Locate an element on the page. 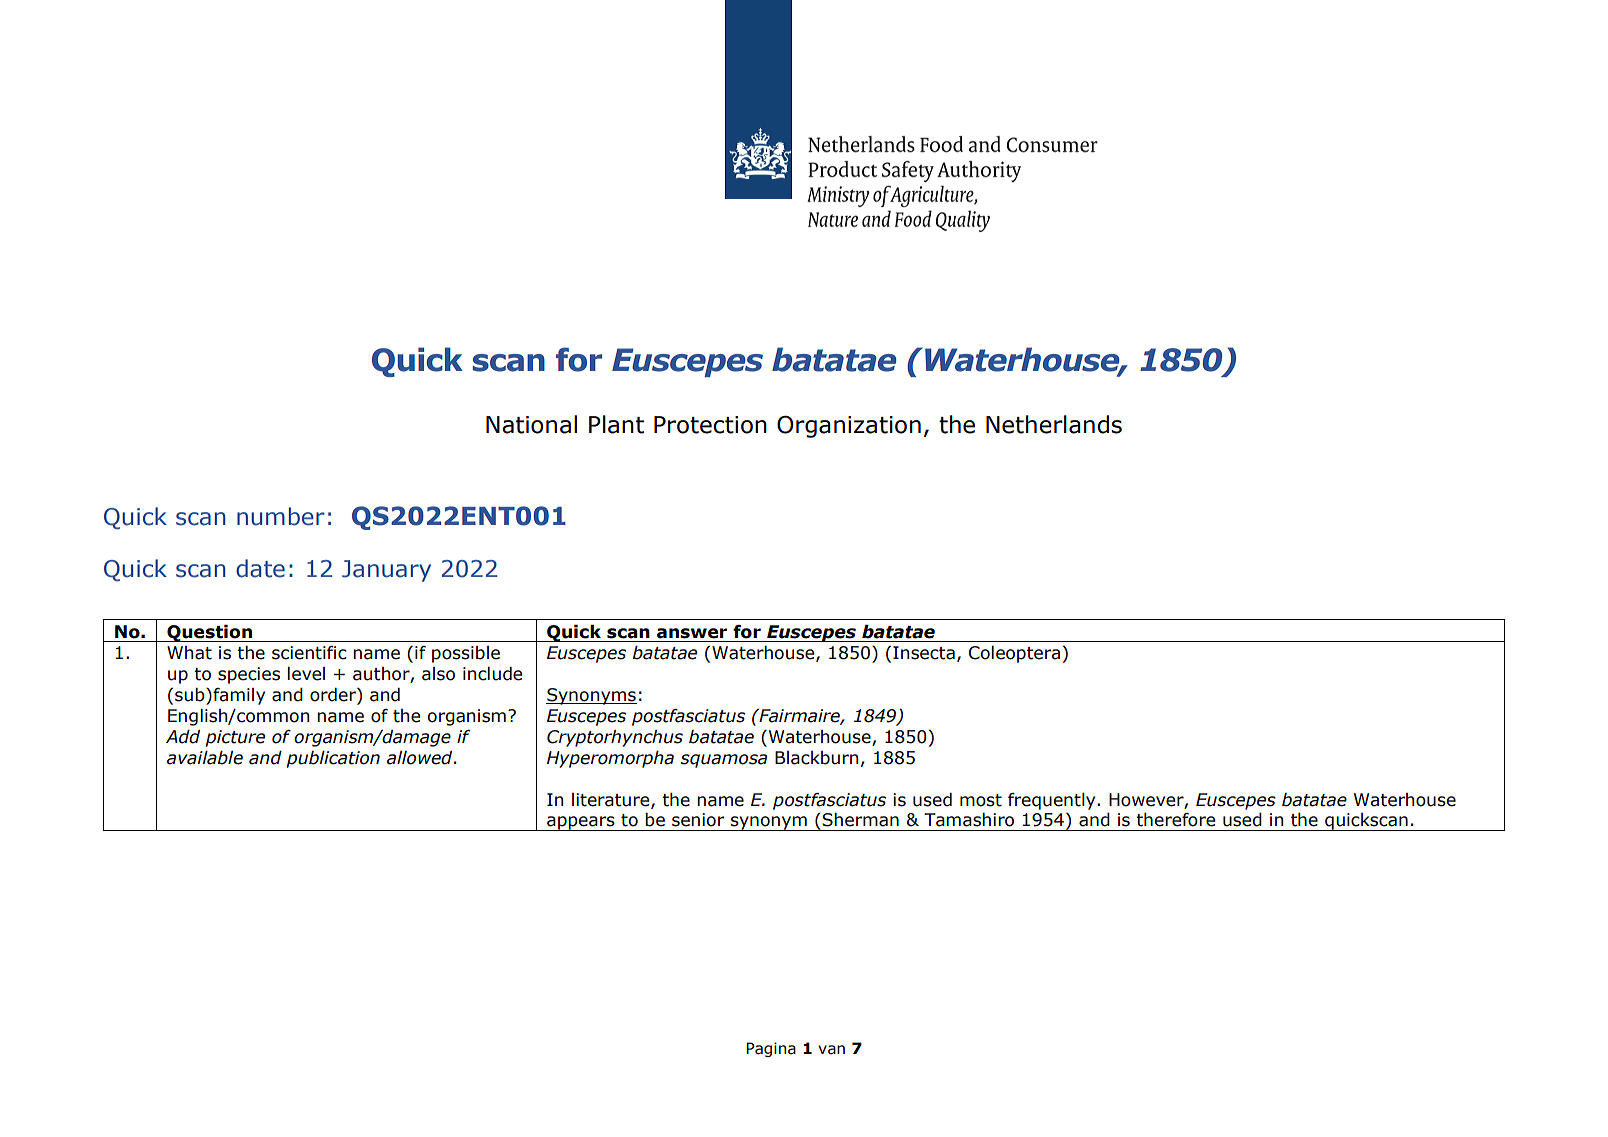 The image size is (1608, 1137). picture is located at coordinates (235, 738).
